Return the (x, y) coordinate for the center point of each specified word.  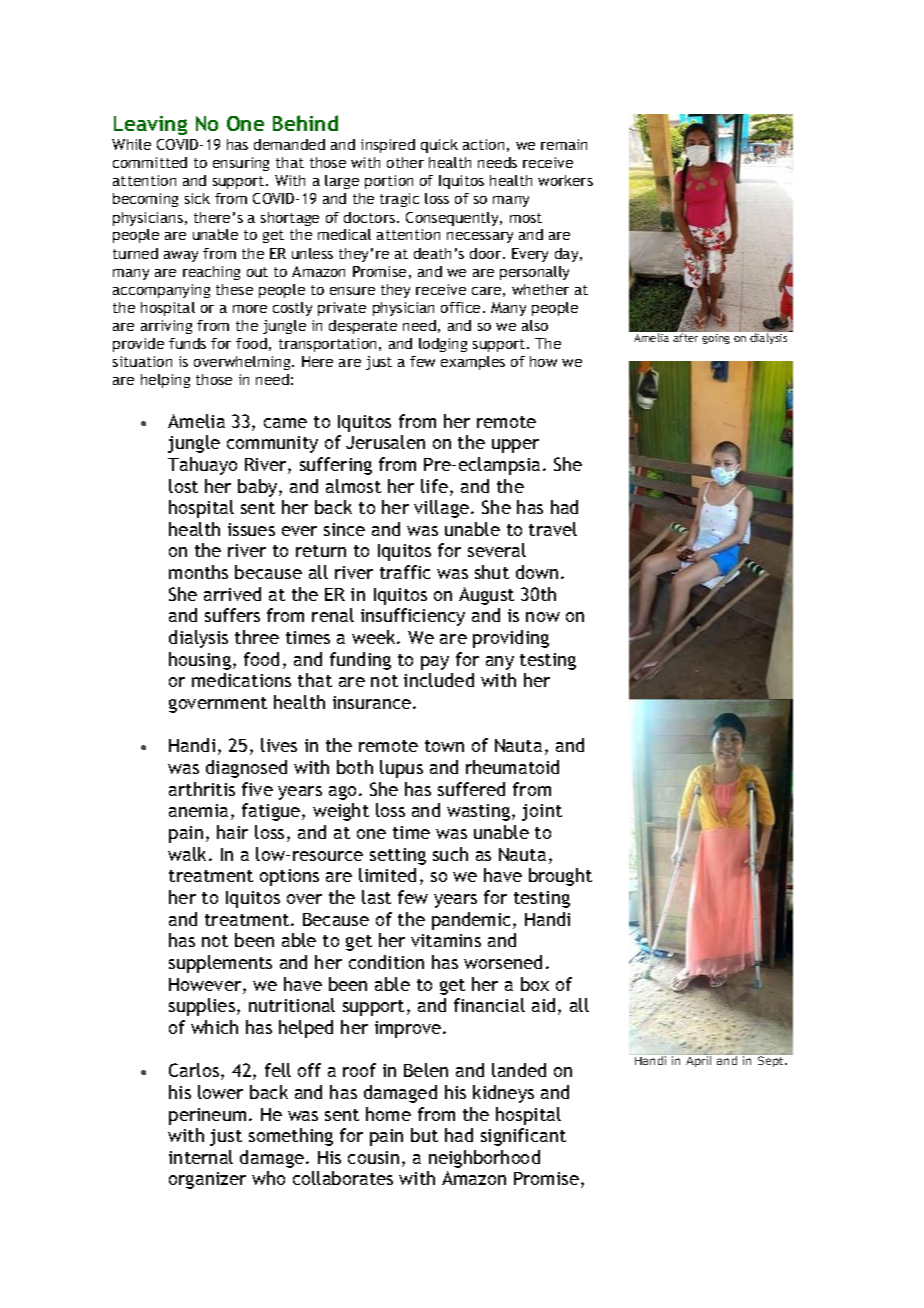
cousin (373, 1157)
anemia (198, 810)
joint (542, 812)
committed (150, 162)
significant (523, 1137)
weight (341, 812)
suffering (336, 466)
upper (515, 446)
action (483, 144)
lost (183, 486)
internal (201, 1157)
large (342, 182)
